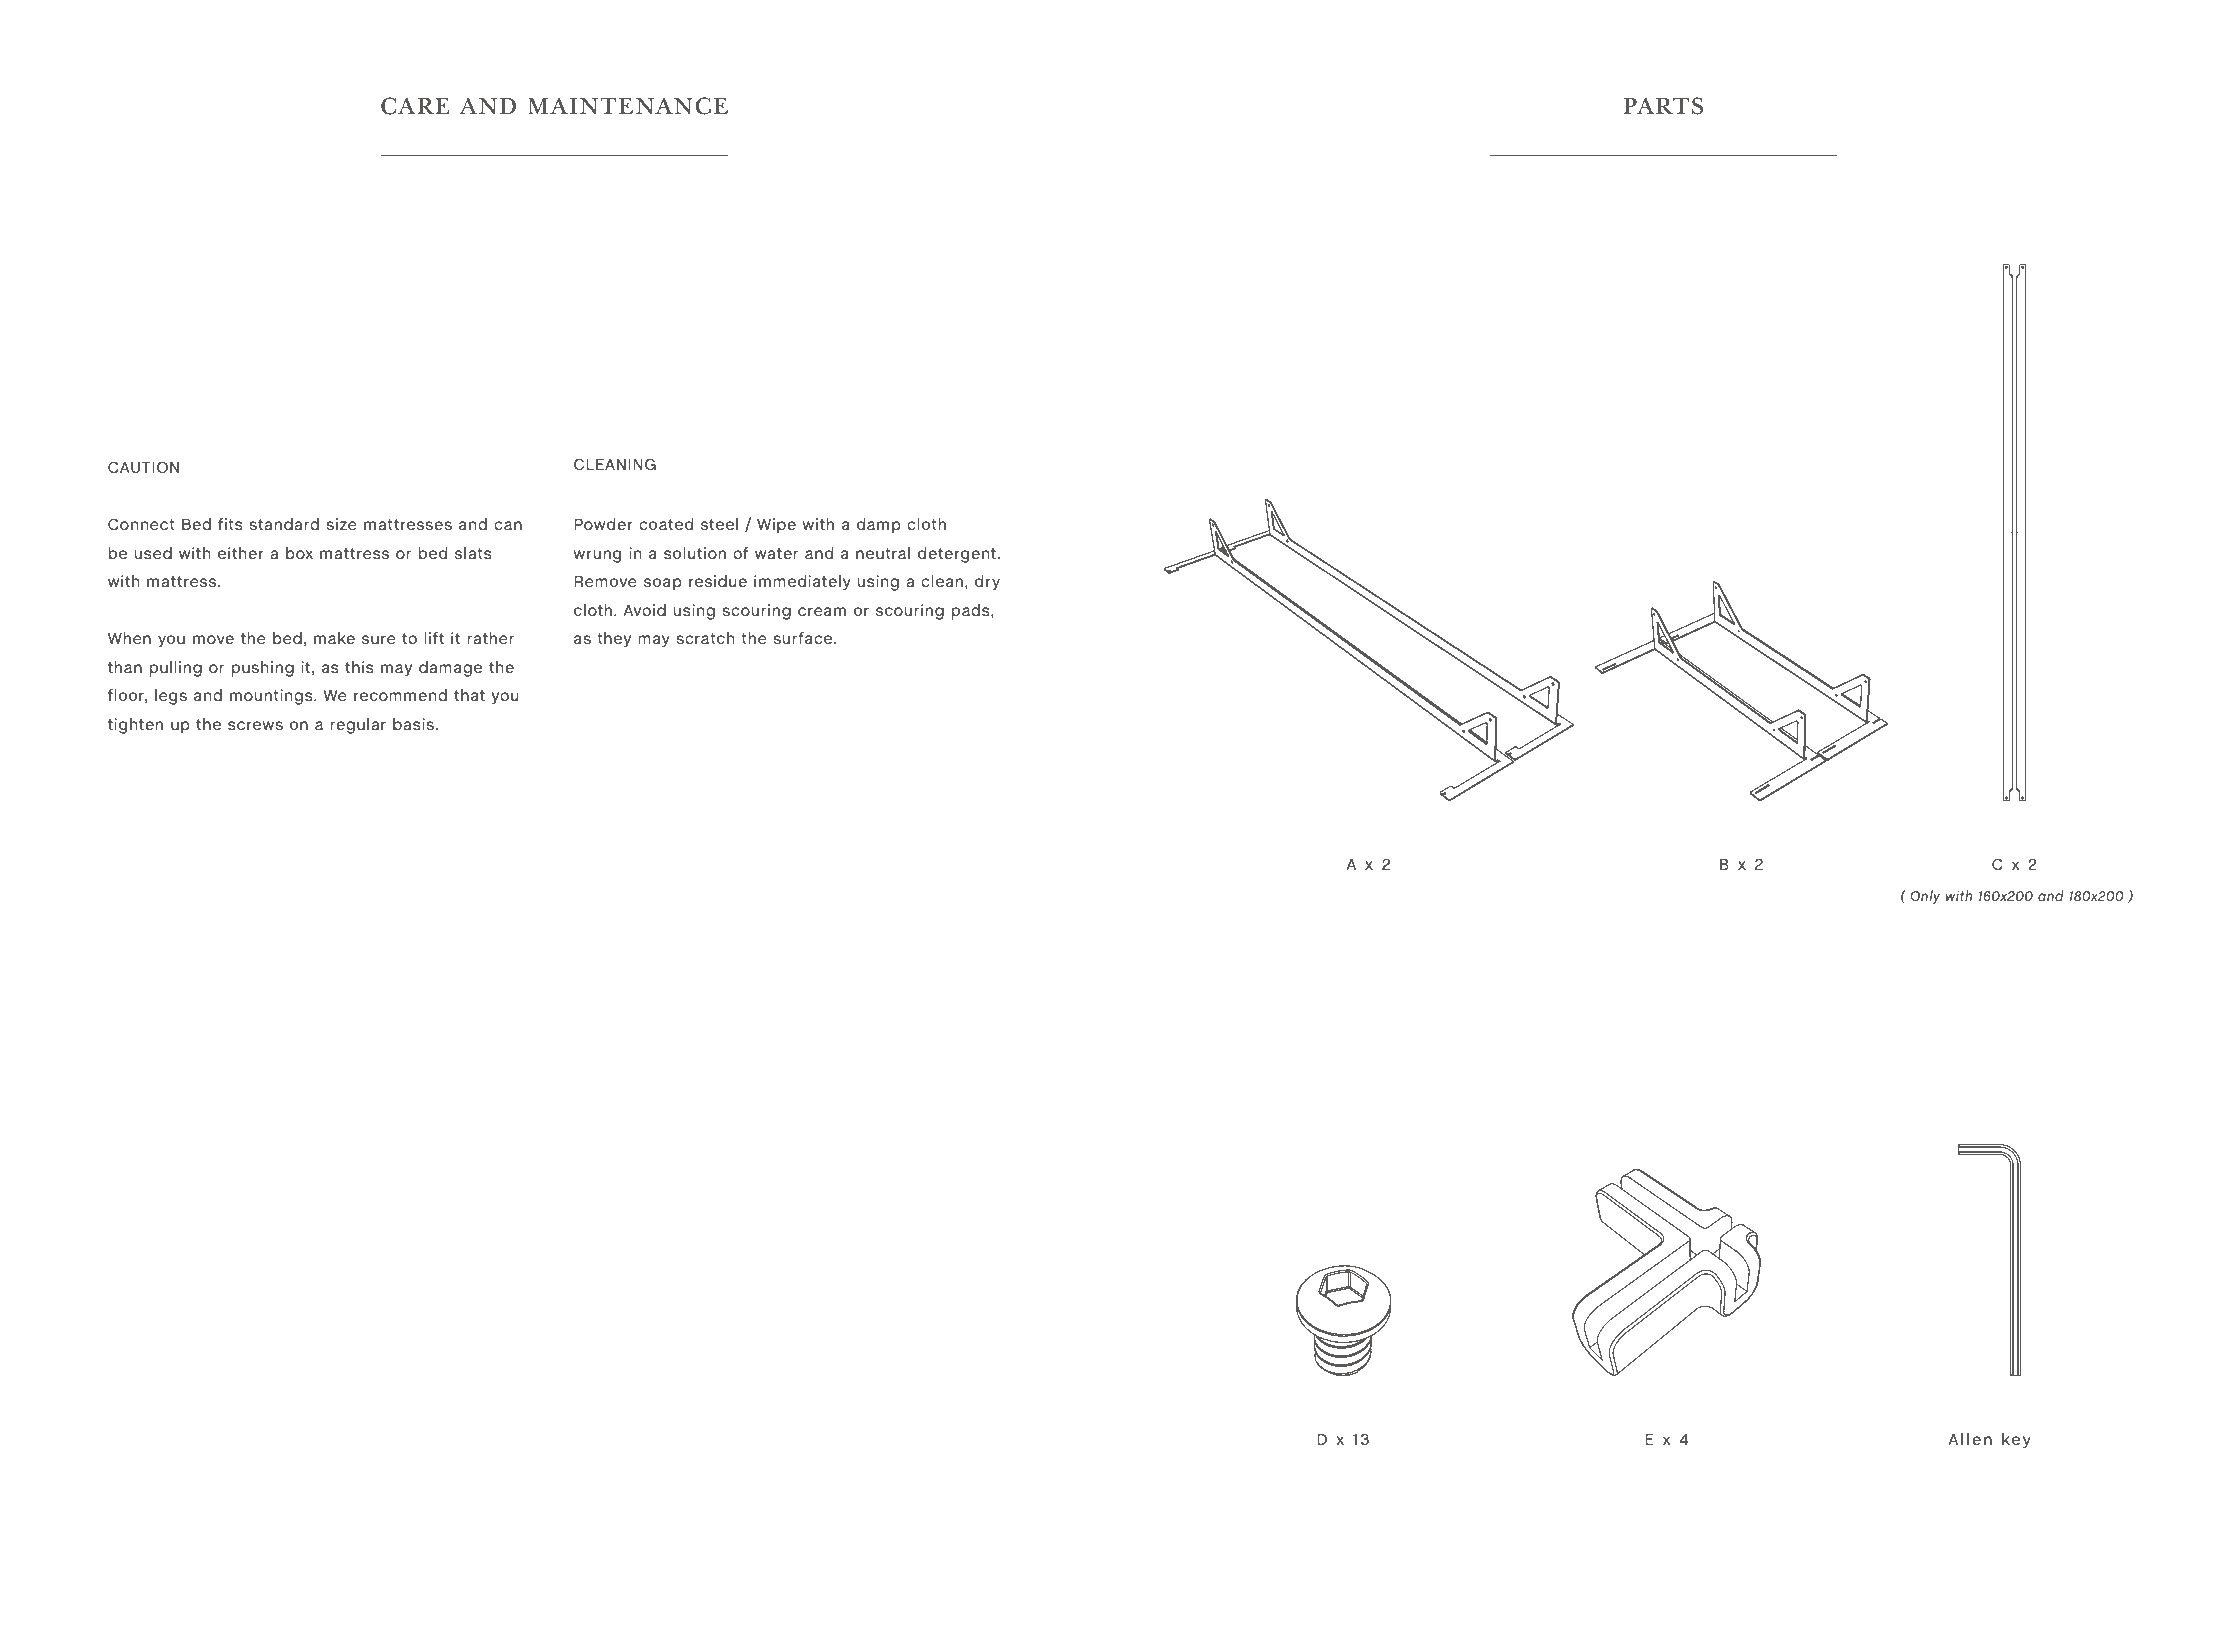 This screenshot has height=1641, width=2218. What do you see at coordinates (1925, 897) in the screenshot?
I see `Only` at bounding box center [1925, 897].
